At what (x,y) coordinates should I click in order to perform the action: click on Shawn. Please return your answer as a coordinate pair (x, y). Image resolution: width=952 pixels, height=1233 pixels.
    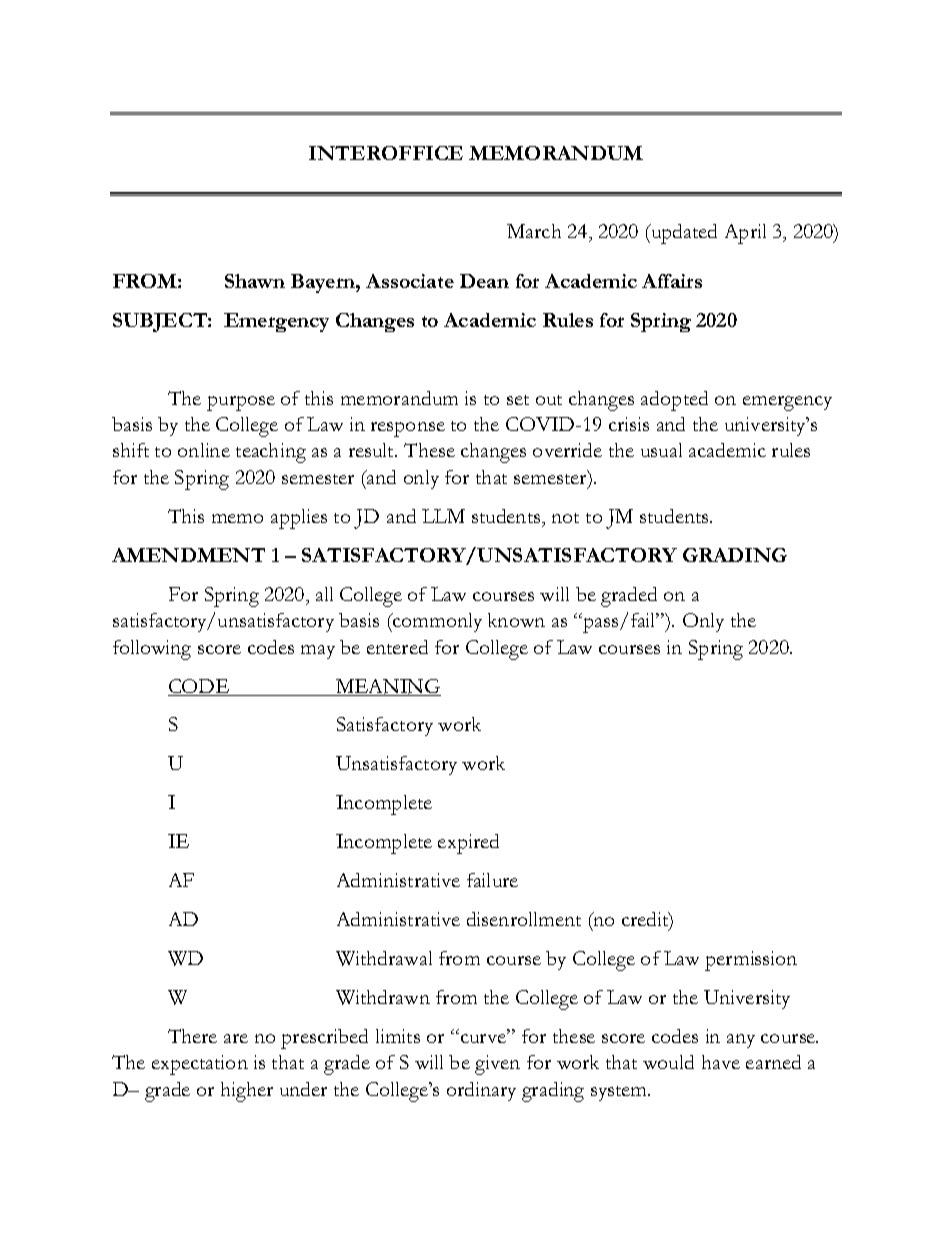
    Looking at the image, I should click on (255, 281).
